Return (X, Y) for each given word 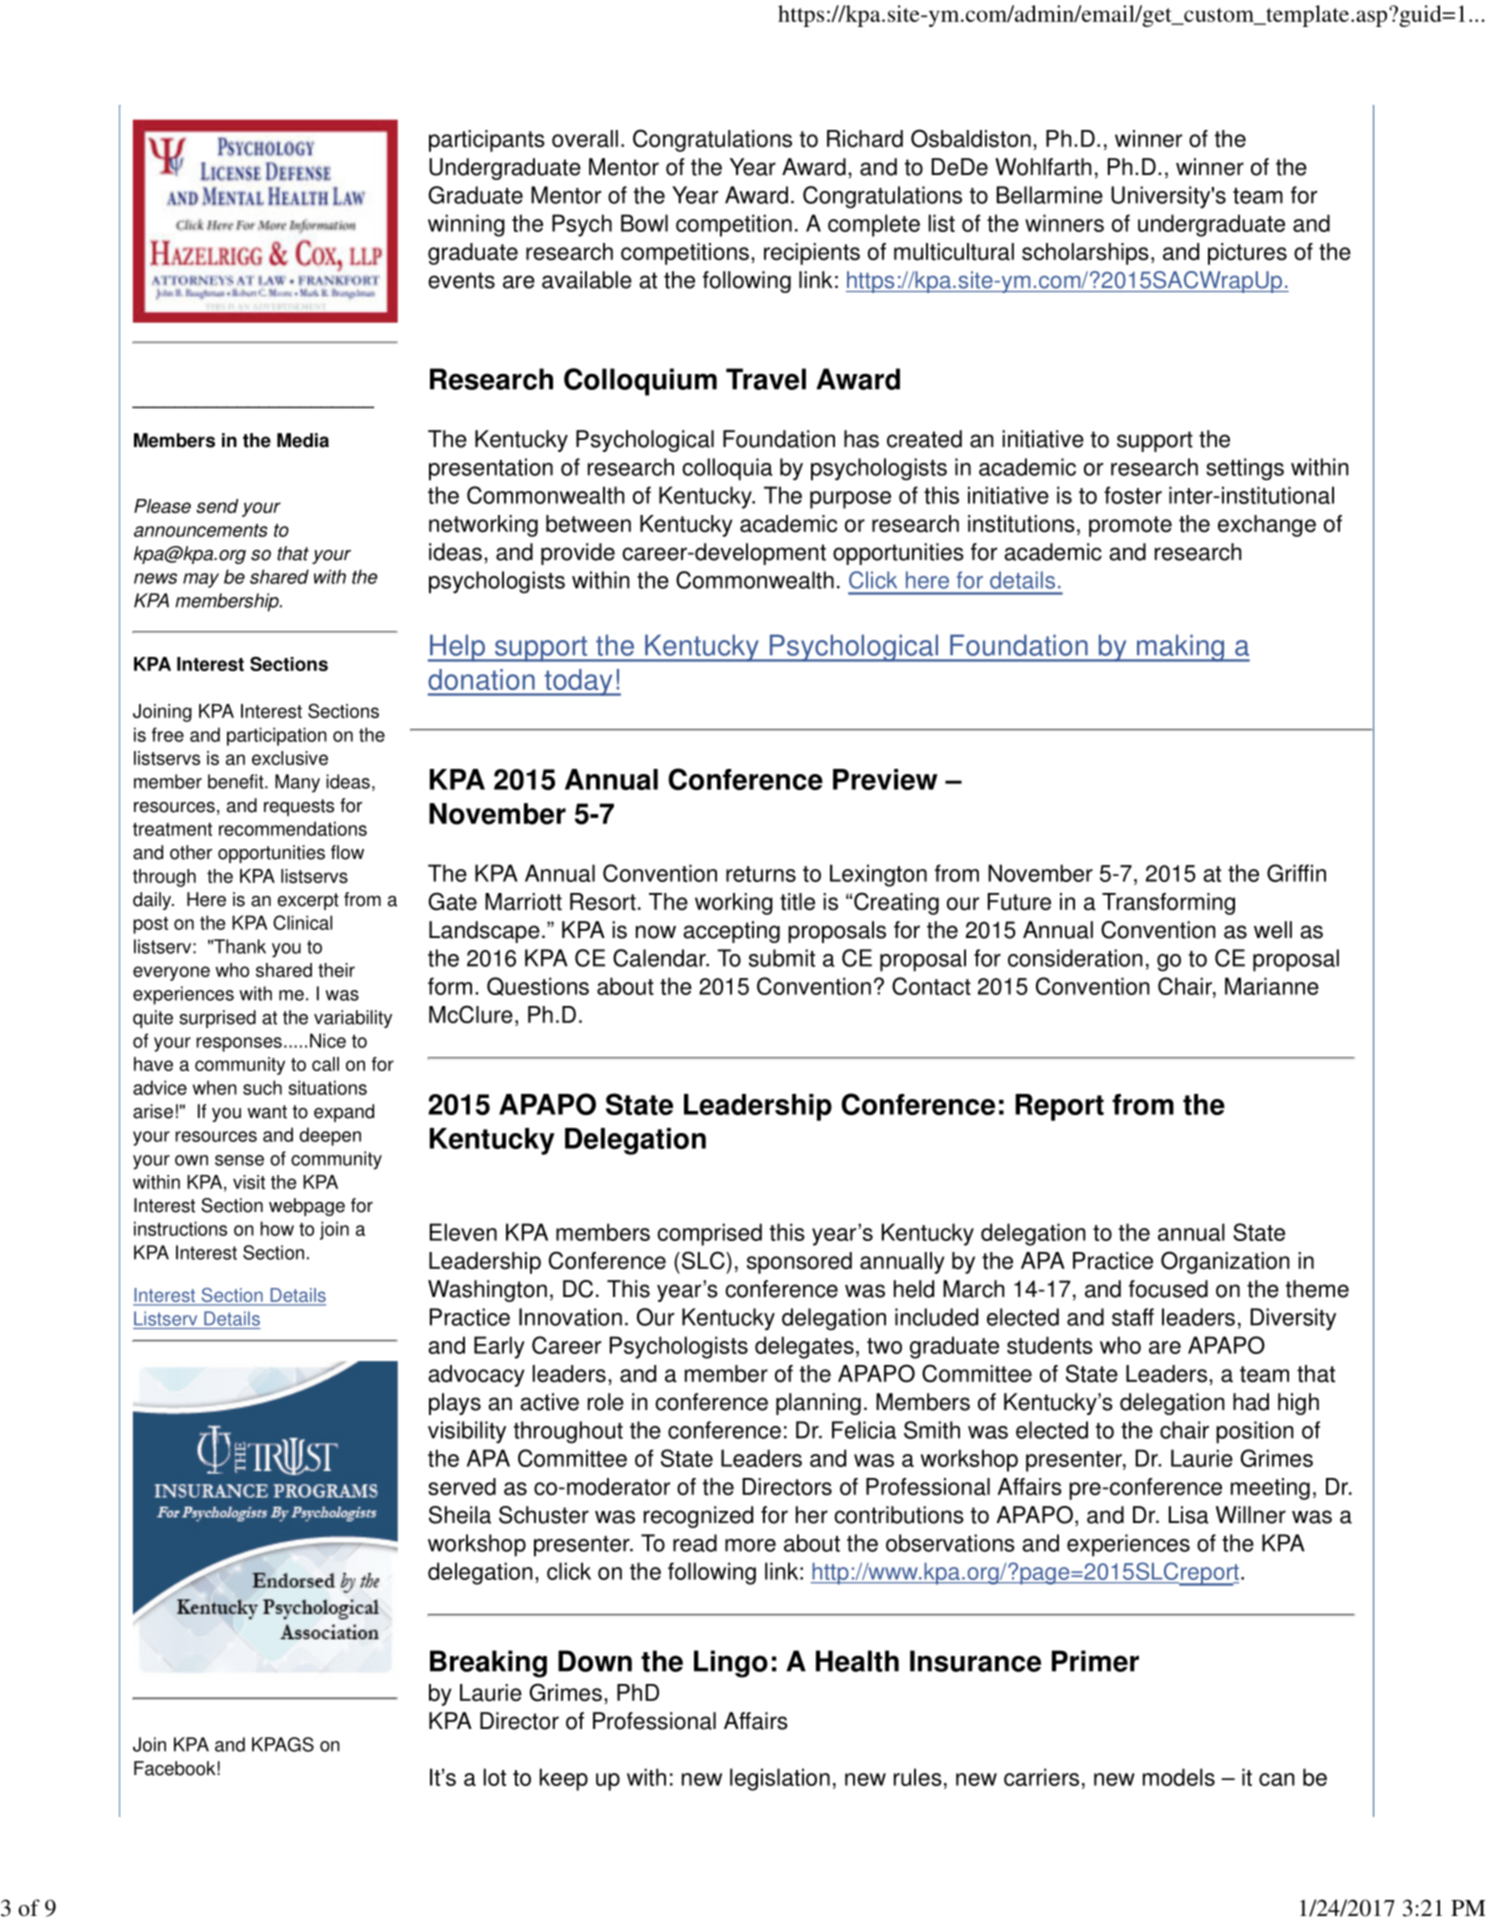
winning (466, 225)
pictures (1247, 254)
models (1179, 1777)
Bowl (644, 223)
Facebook (175, 1768)
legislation (780, 1779)
